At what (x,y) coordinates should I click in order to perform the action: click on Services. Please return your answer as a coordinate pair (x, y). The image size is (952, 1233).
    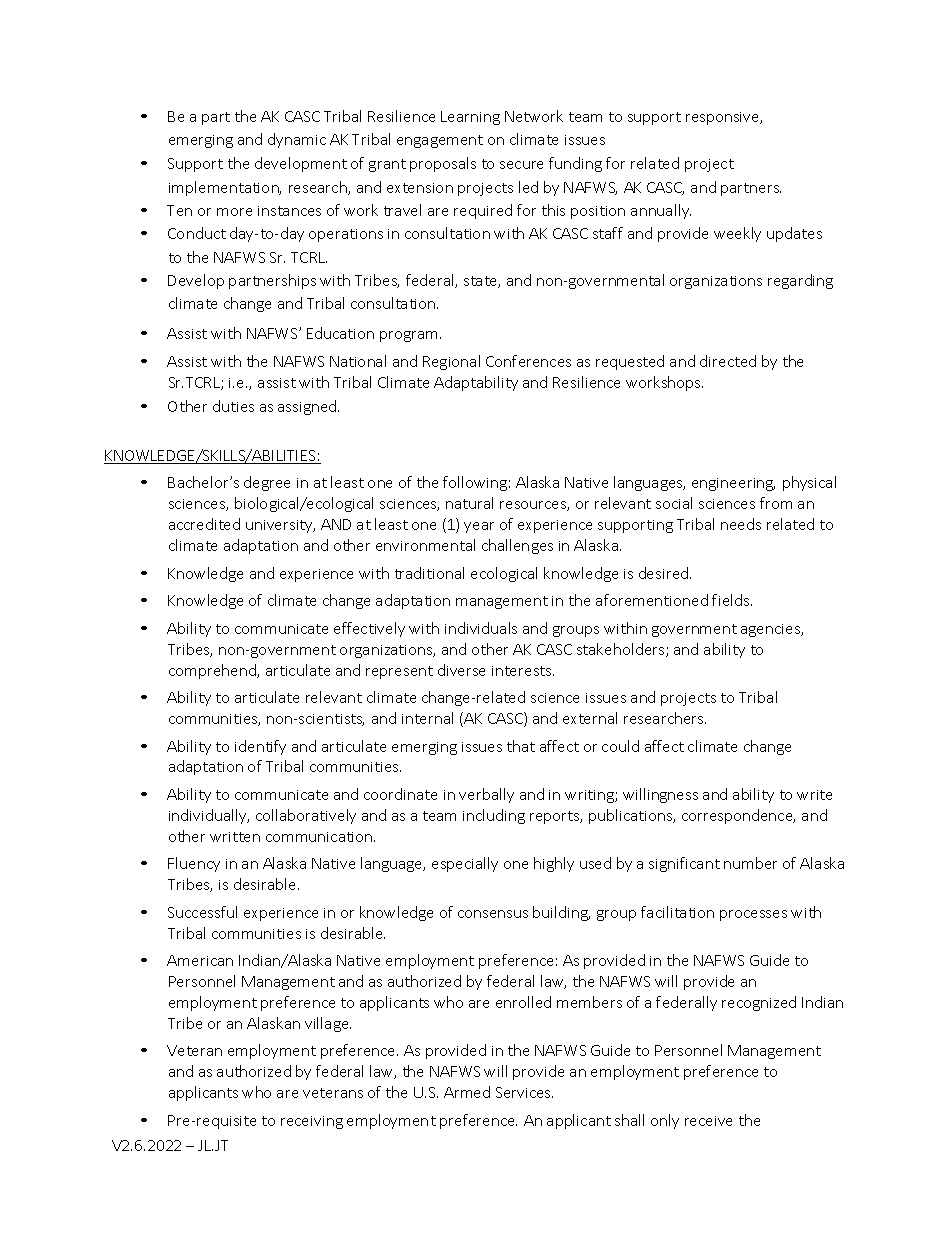
    Looking at the image, I should click on (524, 1092).
